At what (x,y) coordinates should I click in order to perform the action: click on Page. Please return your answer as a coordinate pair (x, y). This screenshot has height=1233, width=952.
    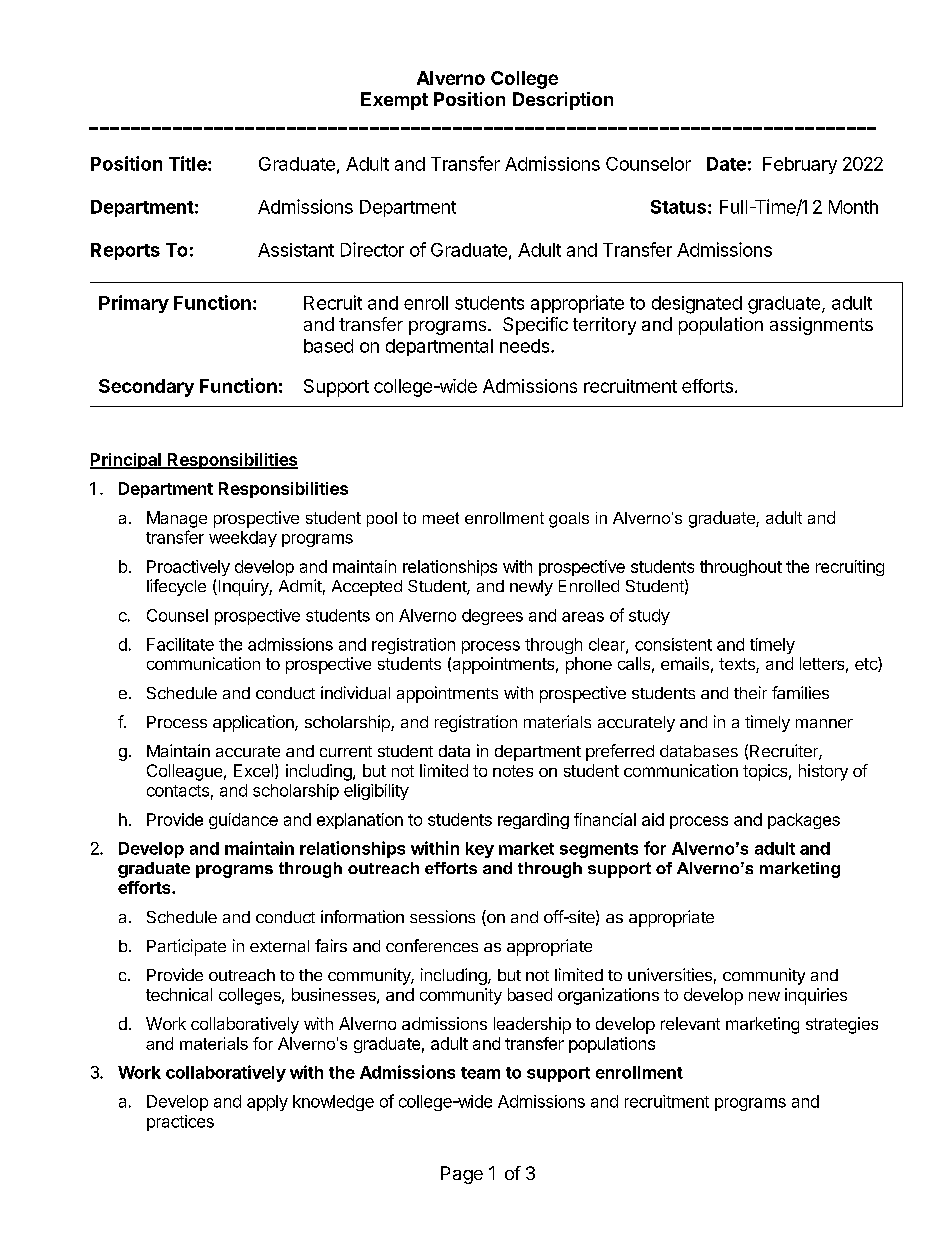
    Looking at the image, I should click on (462, 1175).
